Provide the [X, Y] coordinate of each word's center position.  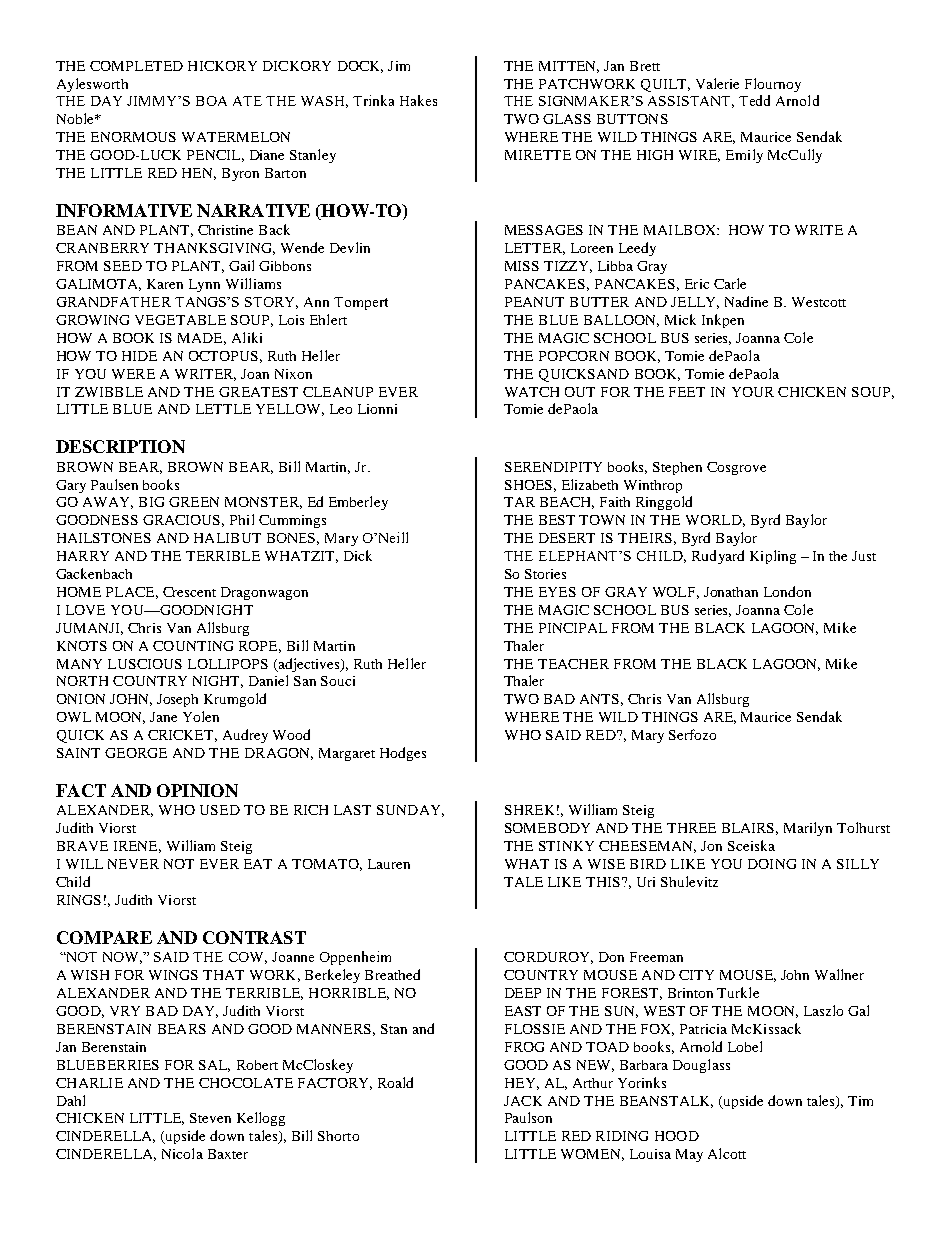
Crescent [189, 592]
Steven [210, 1118]
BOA [211, 101]
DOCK [360, 67]
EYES [557, 592]
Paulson [528, 1117]
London [787, 591]
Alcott [727, 1153]
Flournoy [773, 85]
